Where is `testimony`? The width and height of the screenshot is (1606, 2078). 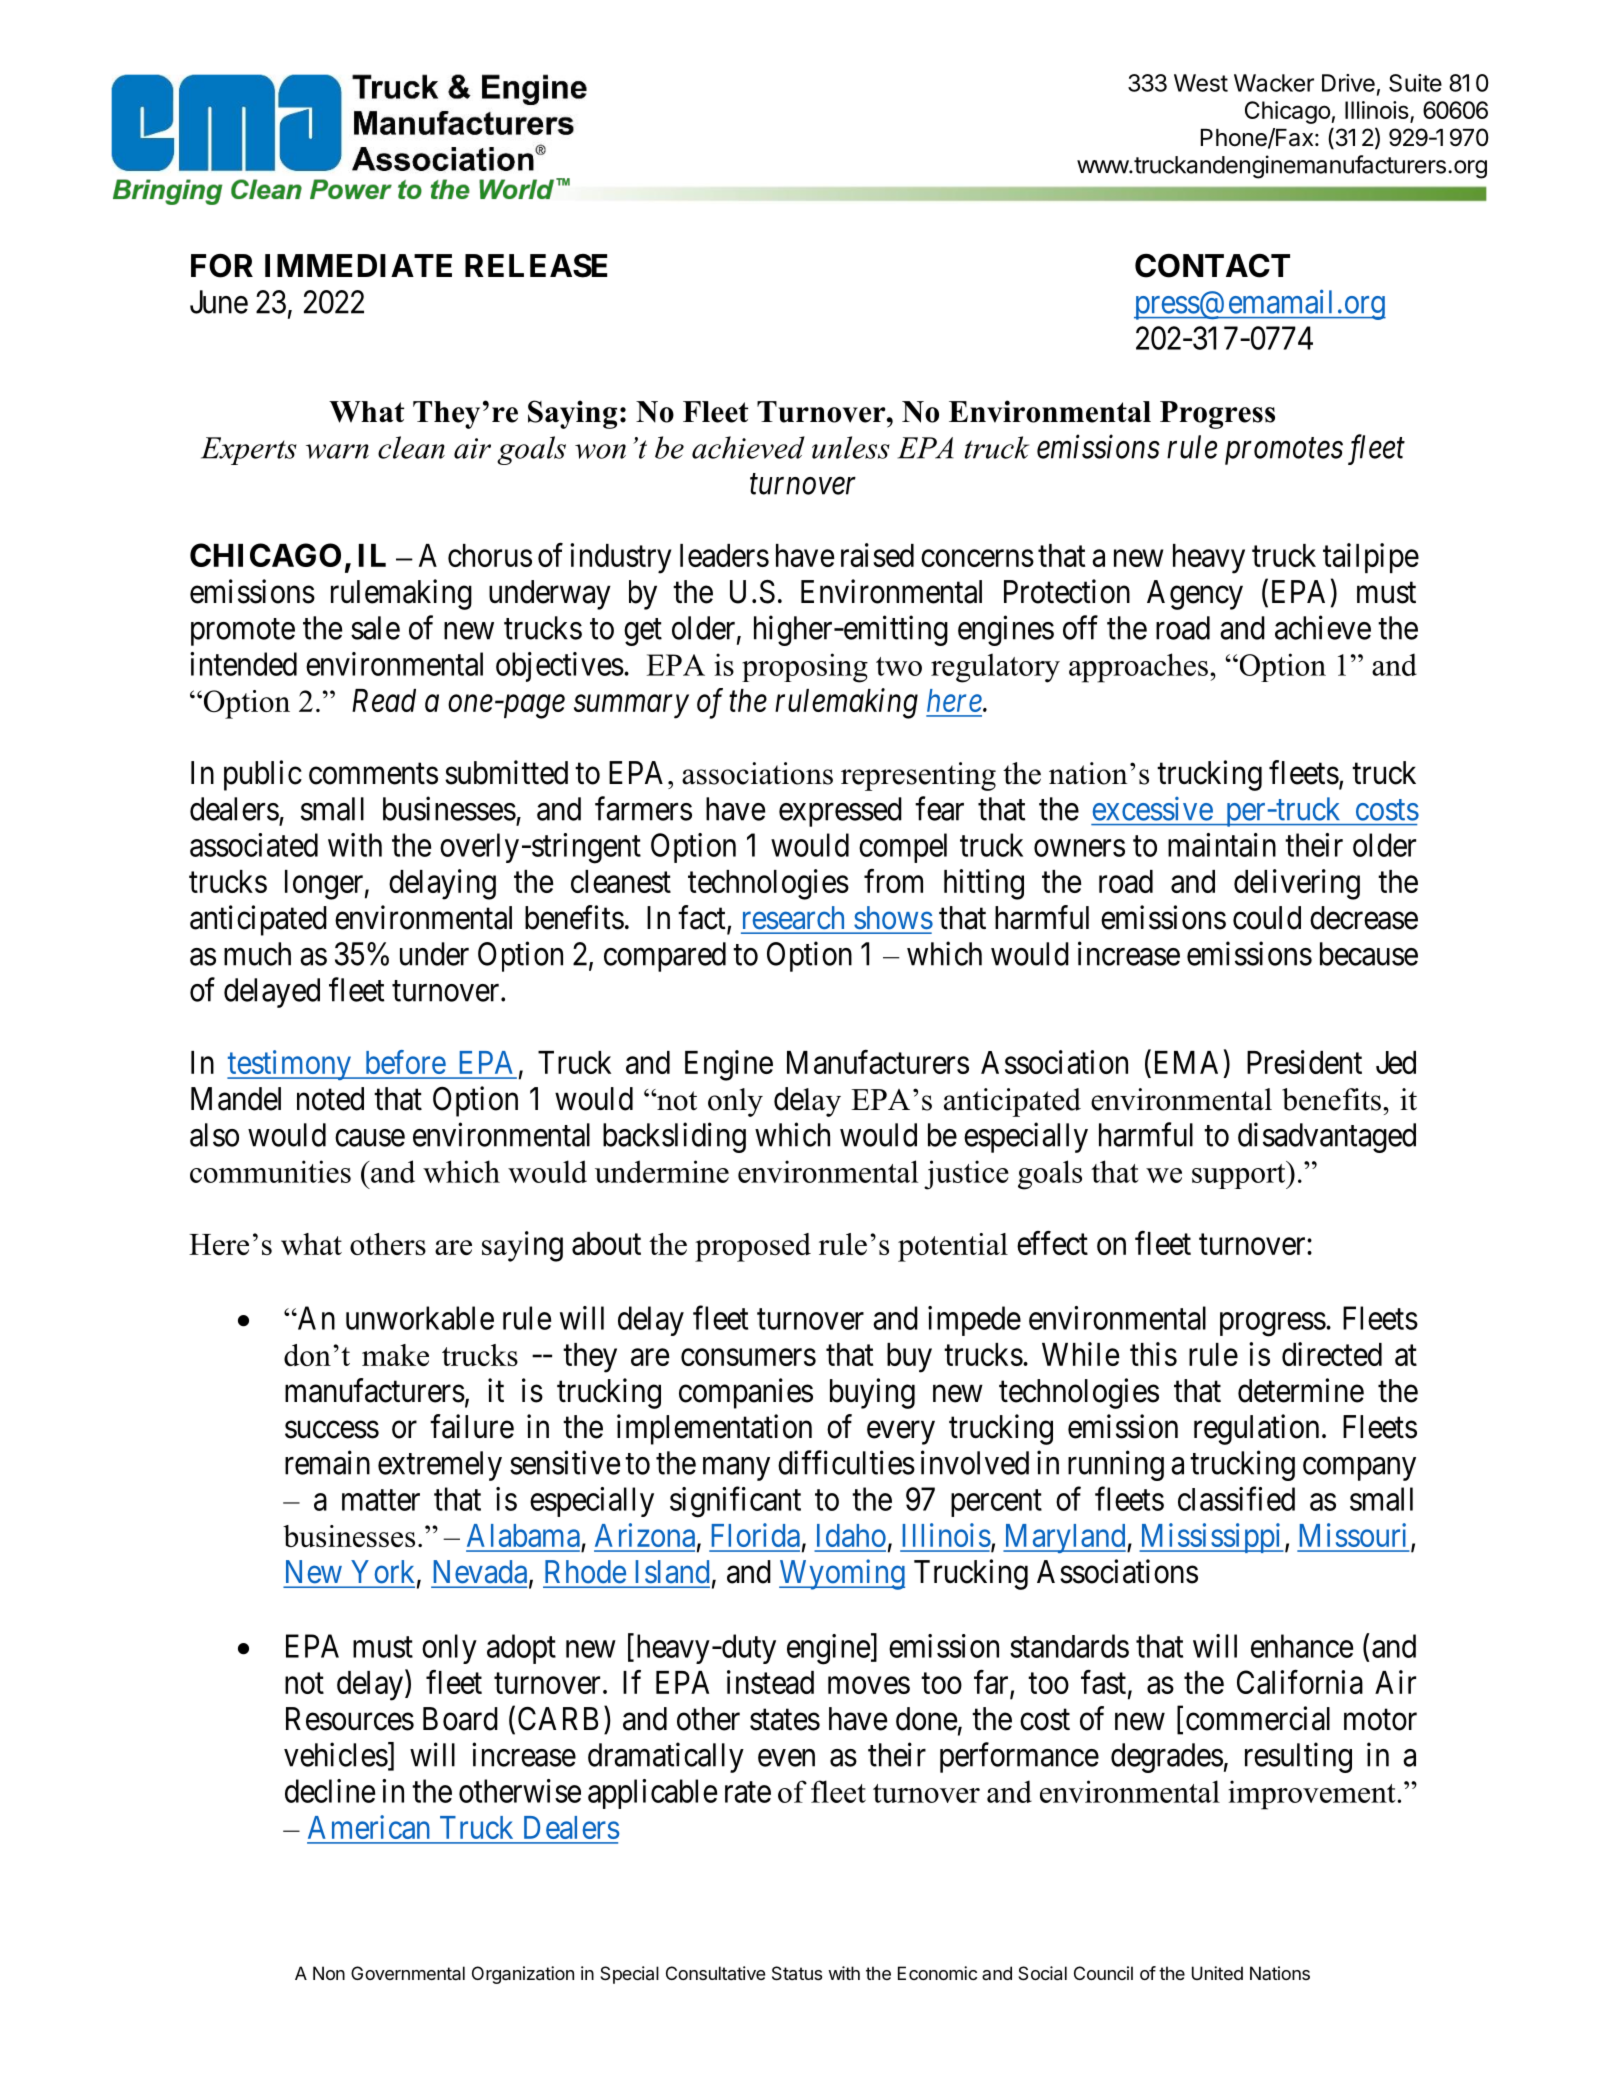 testimony is located at coordinates (290, 1065).
